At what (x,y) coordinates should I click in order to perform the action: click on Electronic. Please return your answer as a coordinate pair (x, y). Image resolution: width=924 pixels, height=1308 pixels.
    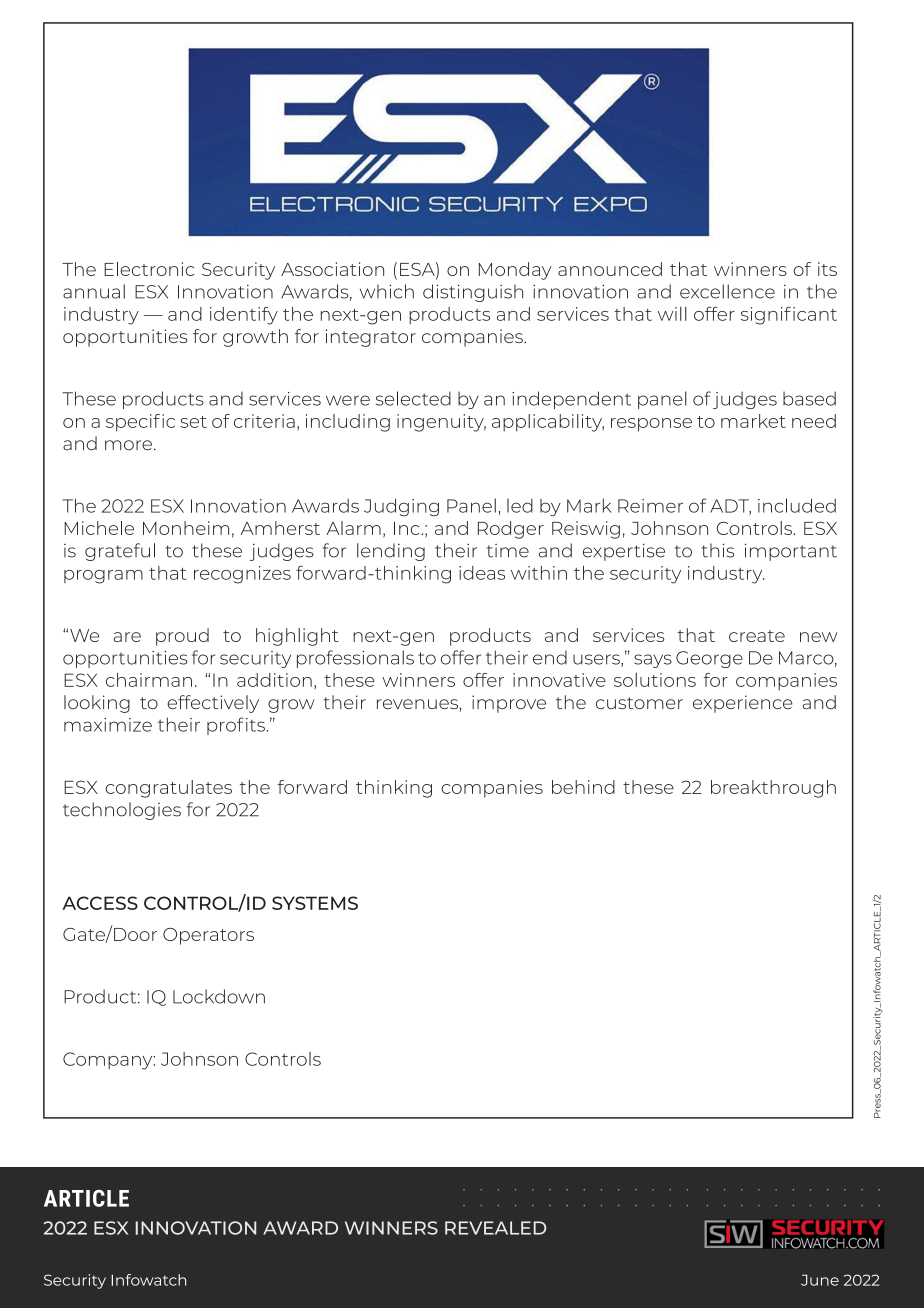
    Looking at the image, I should click on (149, 269).
